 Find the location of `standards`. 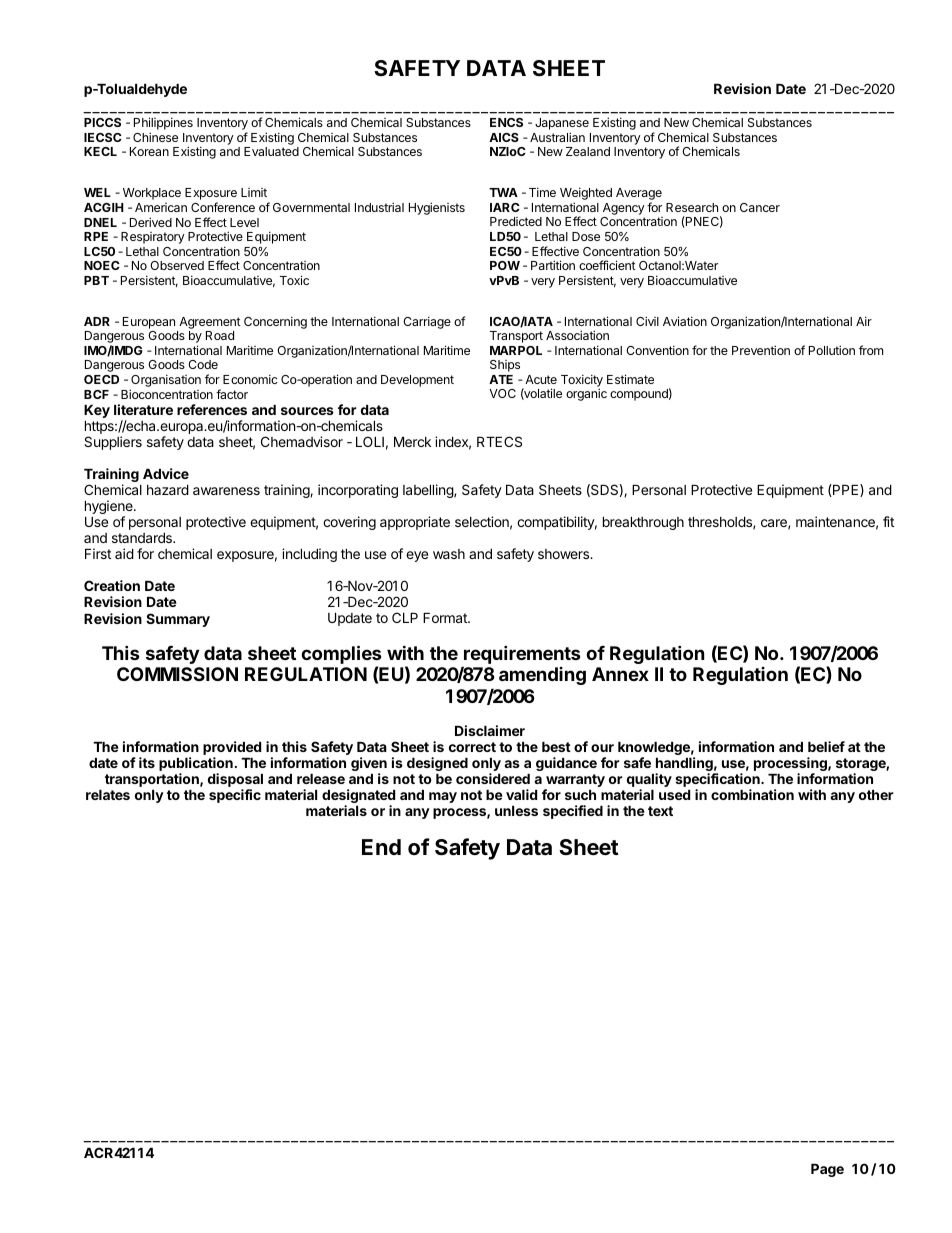

standards is located at coordinates (143, 538).
